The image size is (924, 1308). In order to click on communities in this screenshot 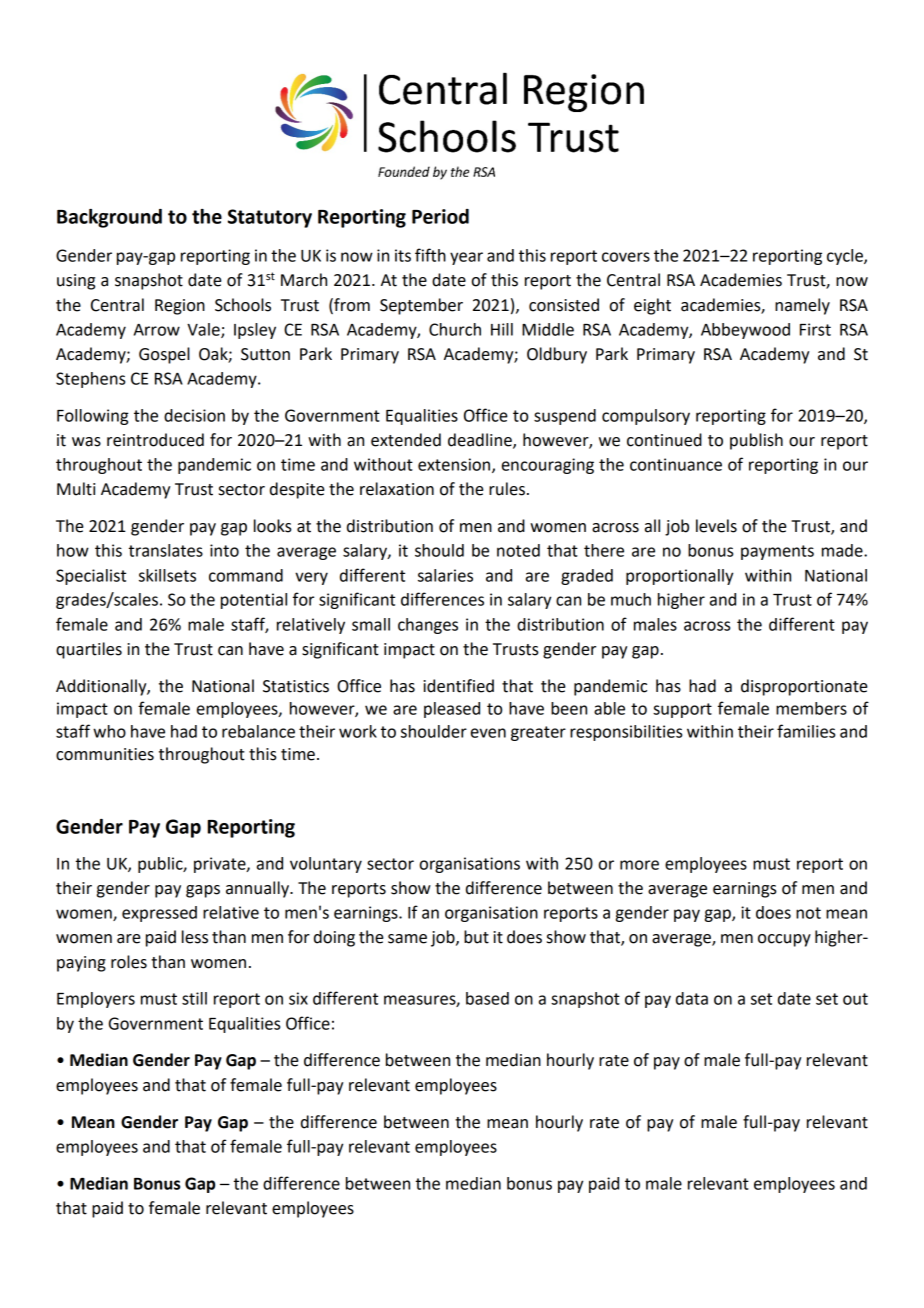, I will do `click(105, 754)`.
